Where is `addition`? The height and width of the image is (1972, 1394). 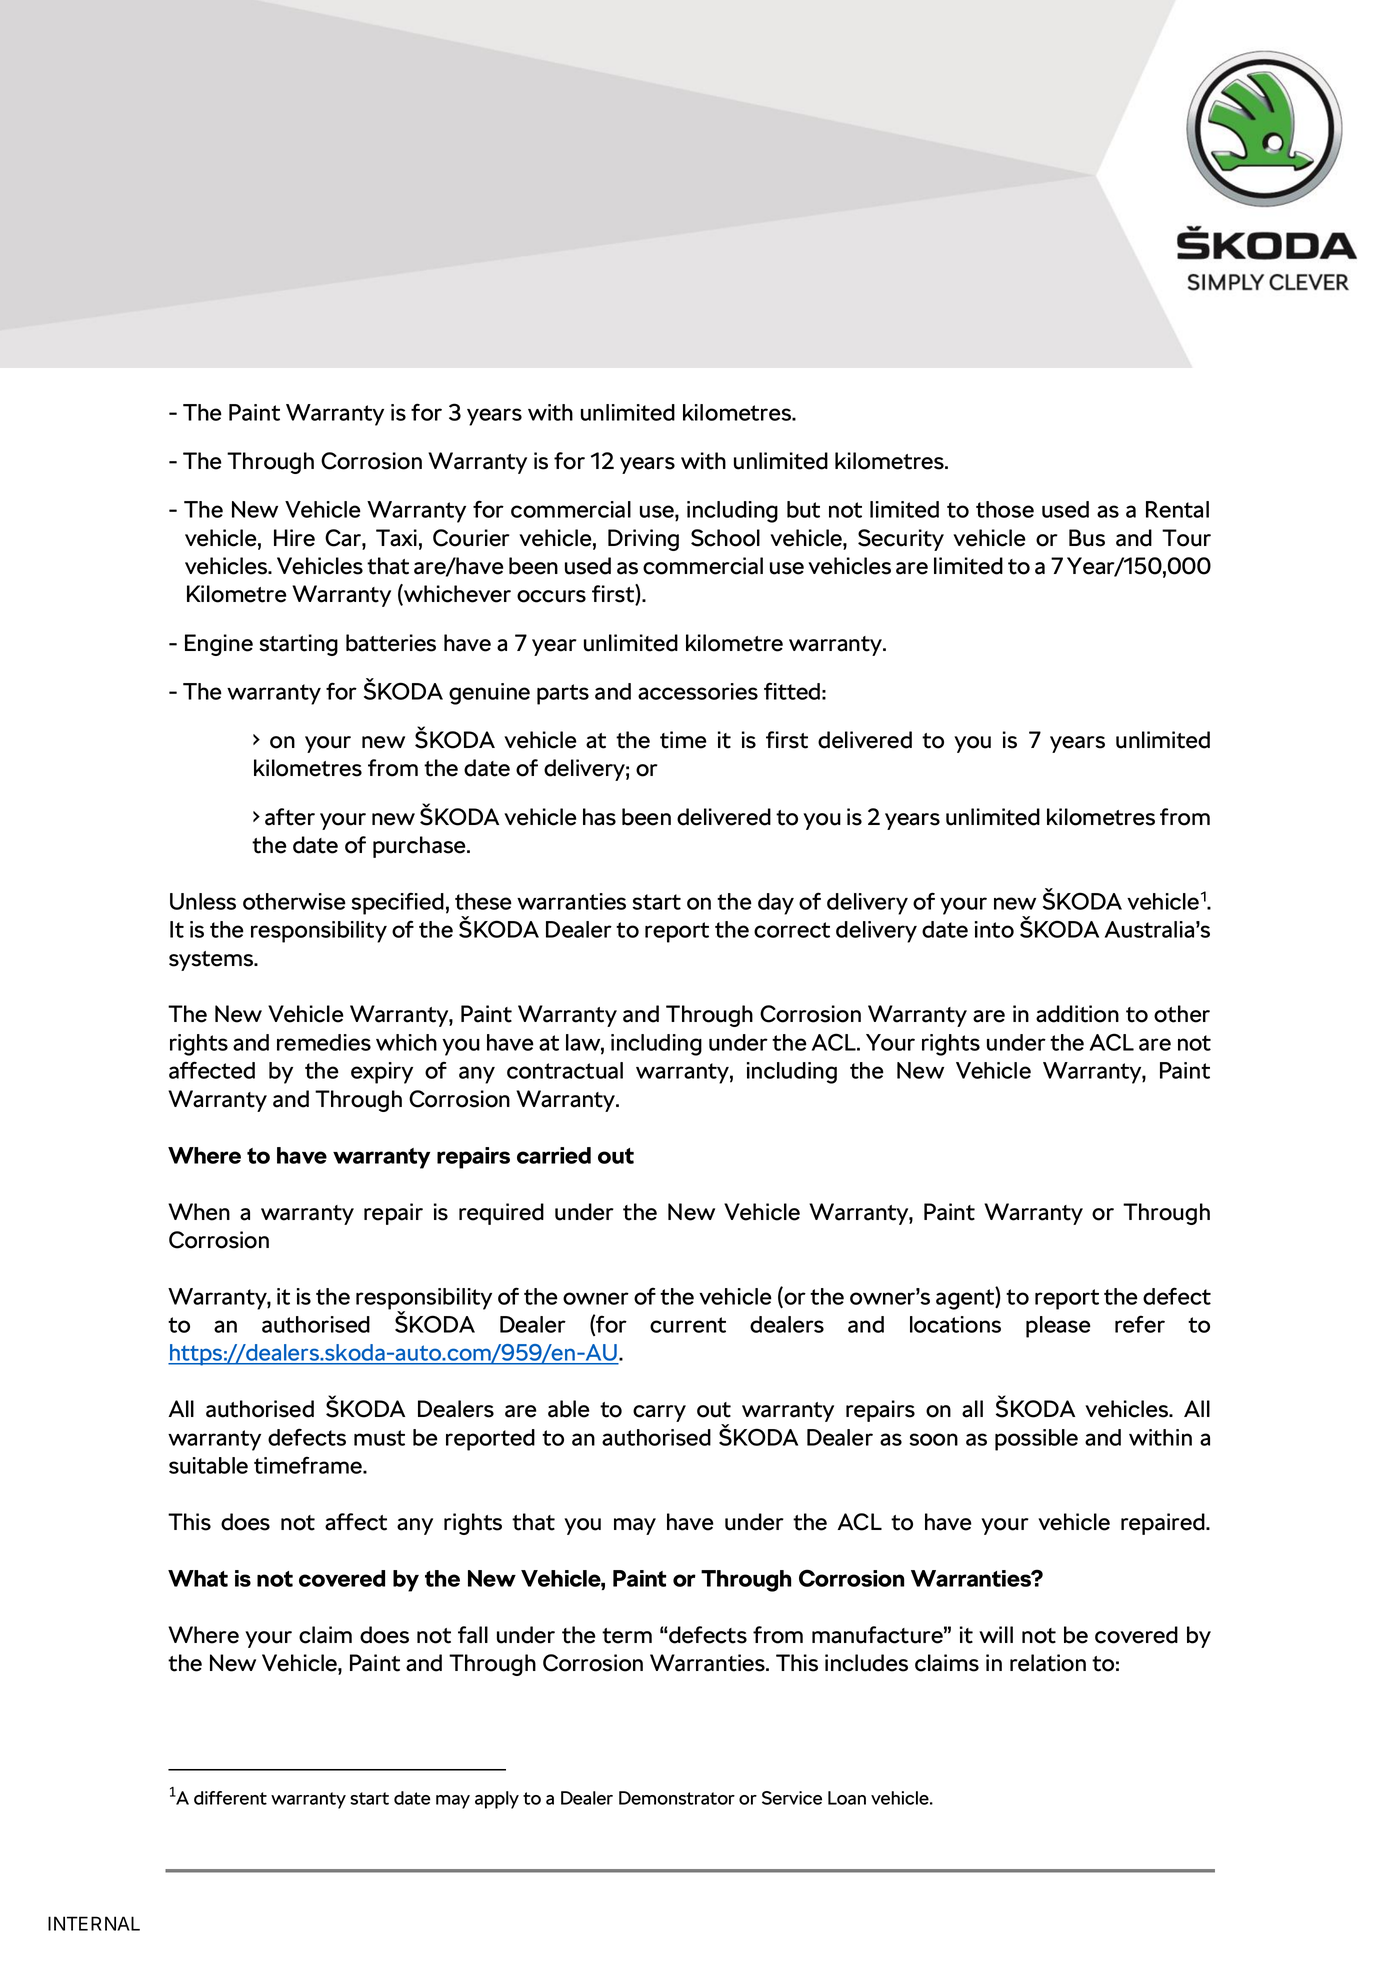 addition is located at coordinates (1077, 1014).
